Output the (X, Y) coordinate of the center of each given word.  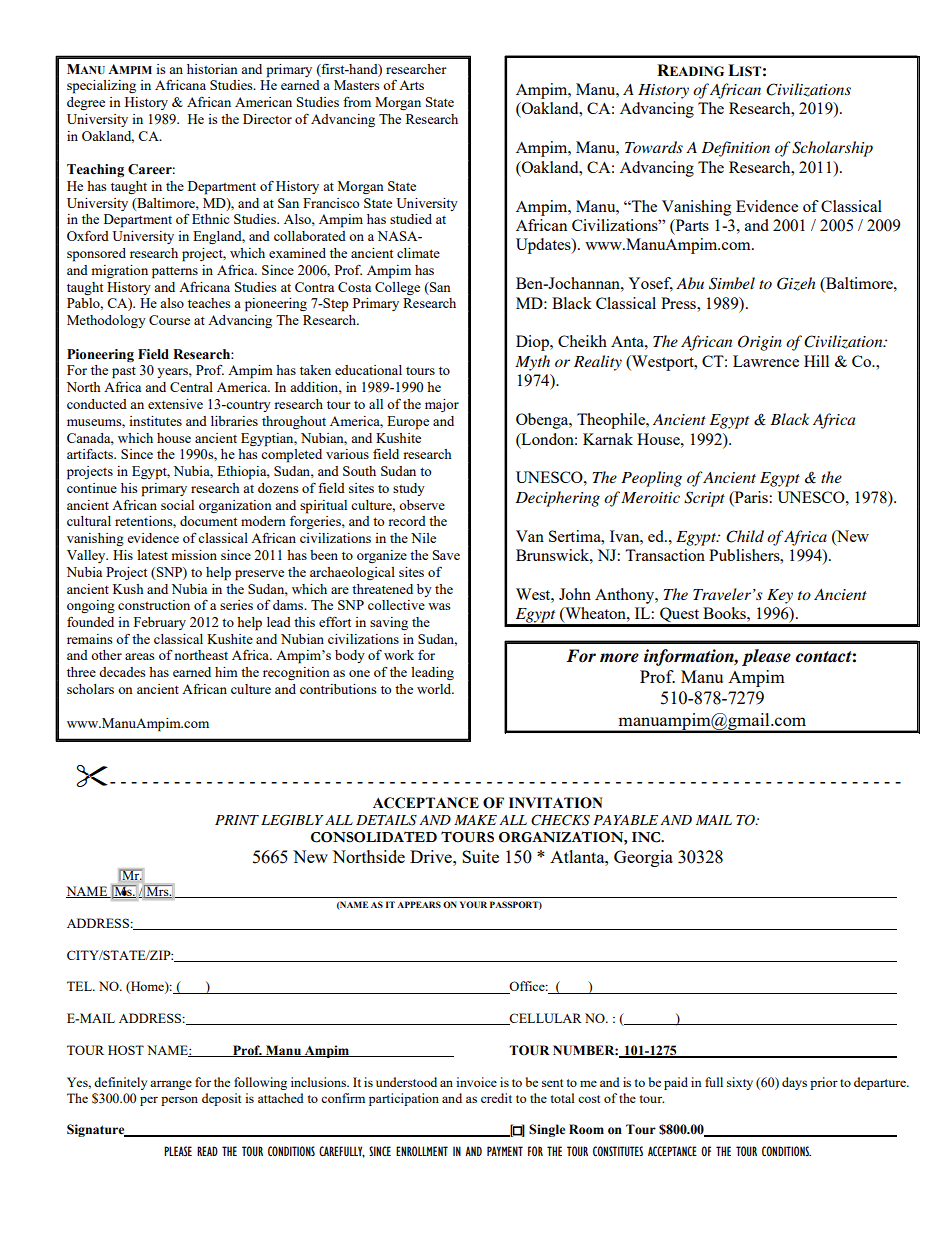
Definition (736, 149)
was (439, 606)
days (794, 1083)
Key (780, 596)
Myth (532, 363)
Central (191, 387)
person (179, 1101)
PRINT (237, 820)
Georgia (643, 858)
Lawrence (766, 361)
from (357, 101)
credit (496, 1098)
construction (154, 605)
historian (212, 69)
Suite (480, 856)
